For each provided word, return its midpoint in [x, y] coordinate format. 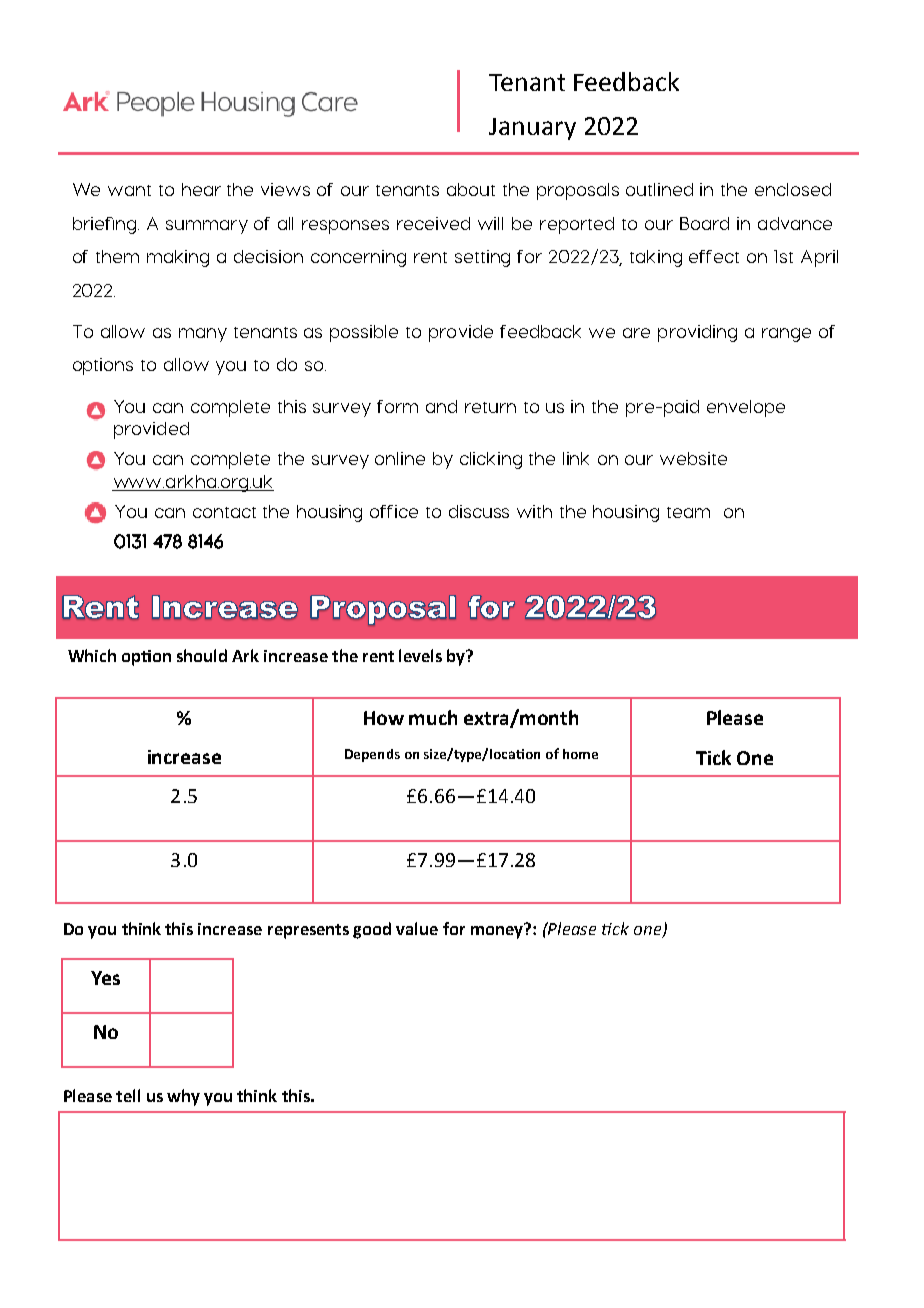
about [471, 189]
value [417, 928]
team [688, 512]
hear [201, 189]
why [183, 1097]
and [441, 406]
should [202, 655]
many [203, 335]
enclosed [793, 189]
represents [308, 931]
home [580, 754]
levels [420, 655]
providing [697, 333]
